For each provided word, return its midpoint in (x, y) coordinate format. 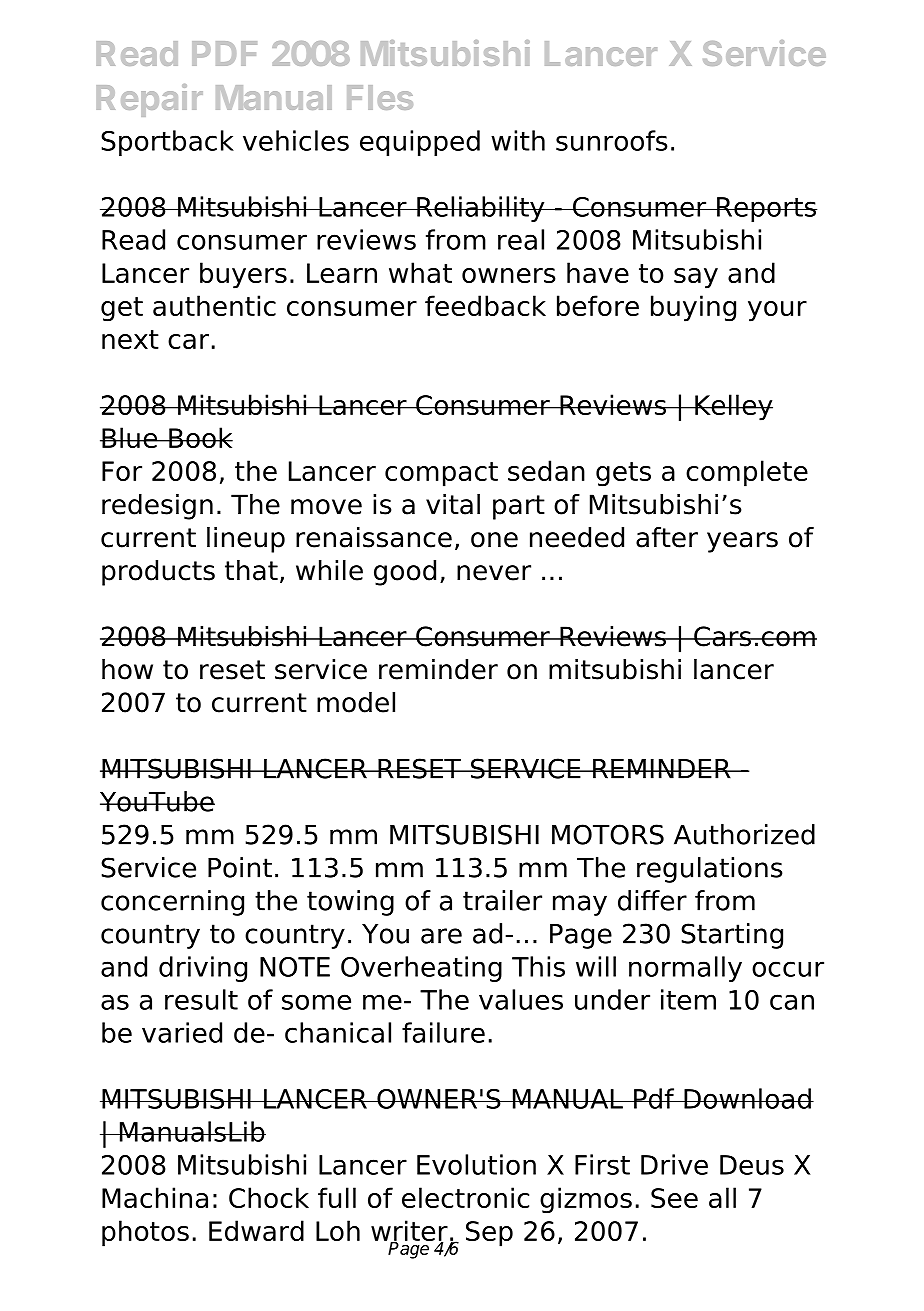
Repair (149, 100)
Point (240, 867)
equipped (420, 143)
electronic (465, 1197)
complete (747, 473)
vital (453, 504)
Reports (766, 209)
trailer (502, 900)
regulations (710, 870)
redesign (157, 507)
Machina (155, 1197)
